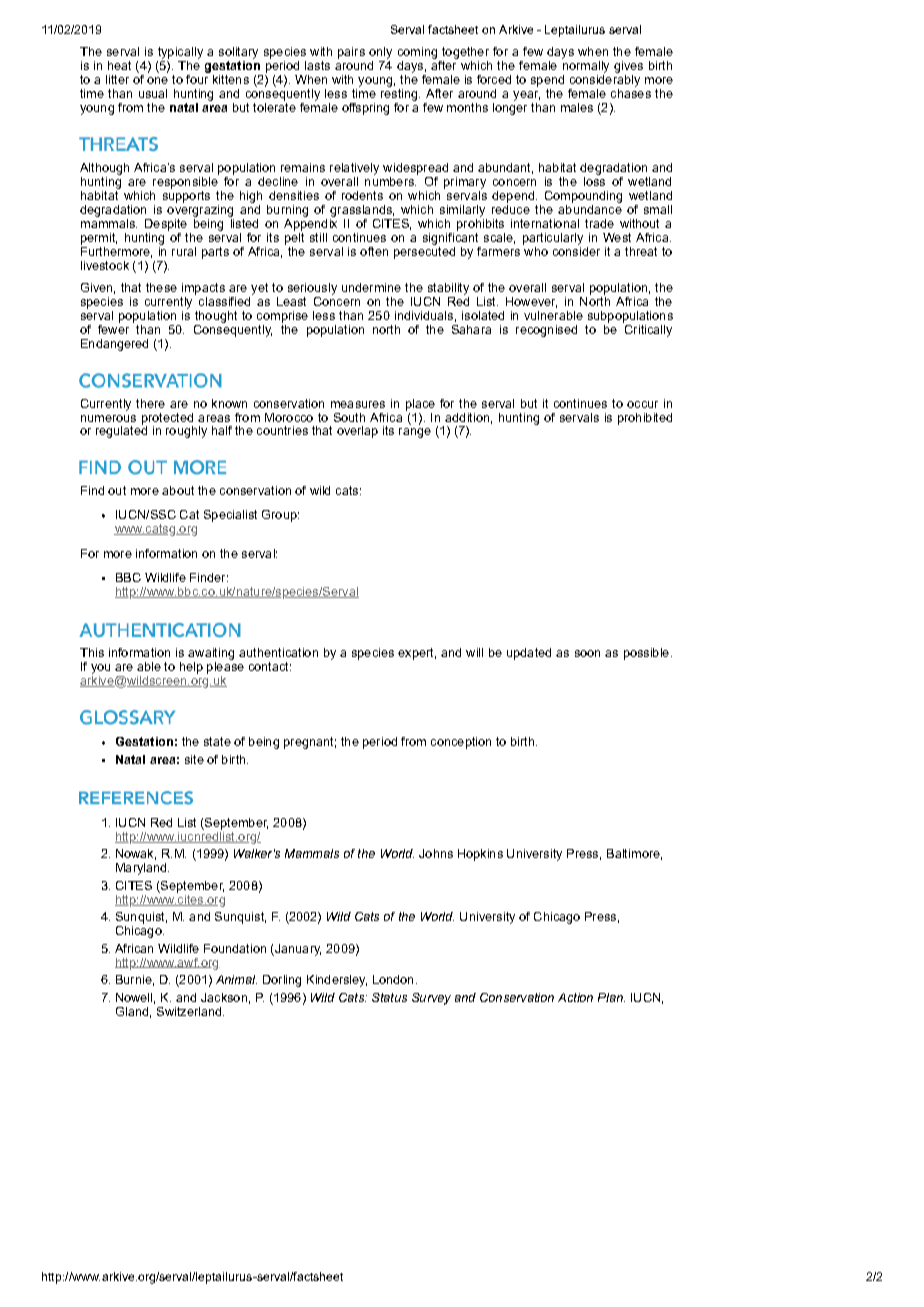 This screenshot has width=924, height=1307. What do you see at coordinates (400, 95) in the screenshot?
I see `resting` at bounding box center [400, 95].
